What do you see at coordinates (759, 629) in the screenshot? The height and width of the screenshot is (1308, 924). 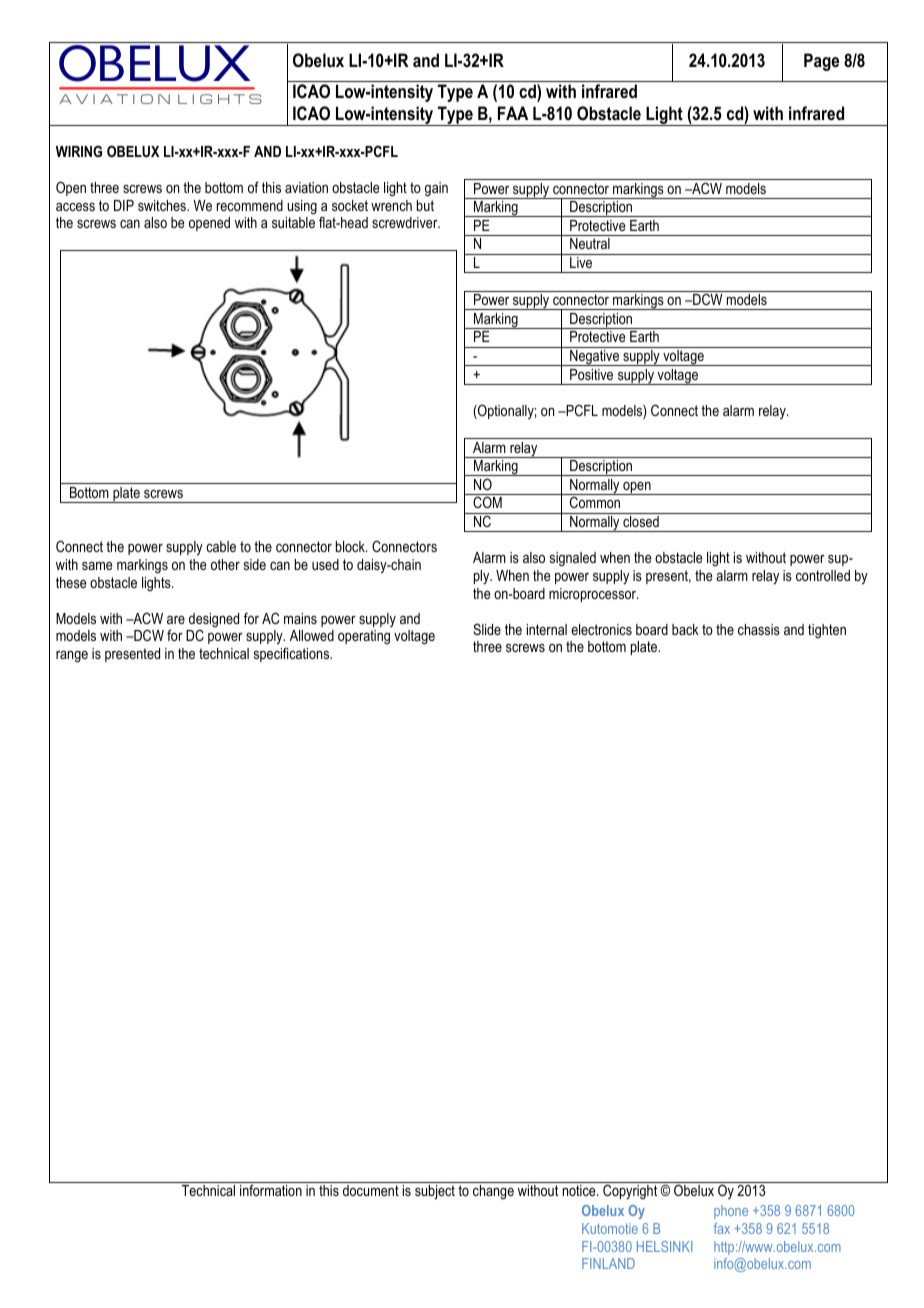 I see `chassis` at bounding box center [759, 629].
